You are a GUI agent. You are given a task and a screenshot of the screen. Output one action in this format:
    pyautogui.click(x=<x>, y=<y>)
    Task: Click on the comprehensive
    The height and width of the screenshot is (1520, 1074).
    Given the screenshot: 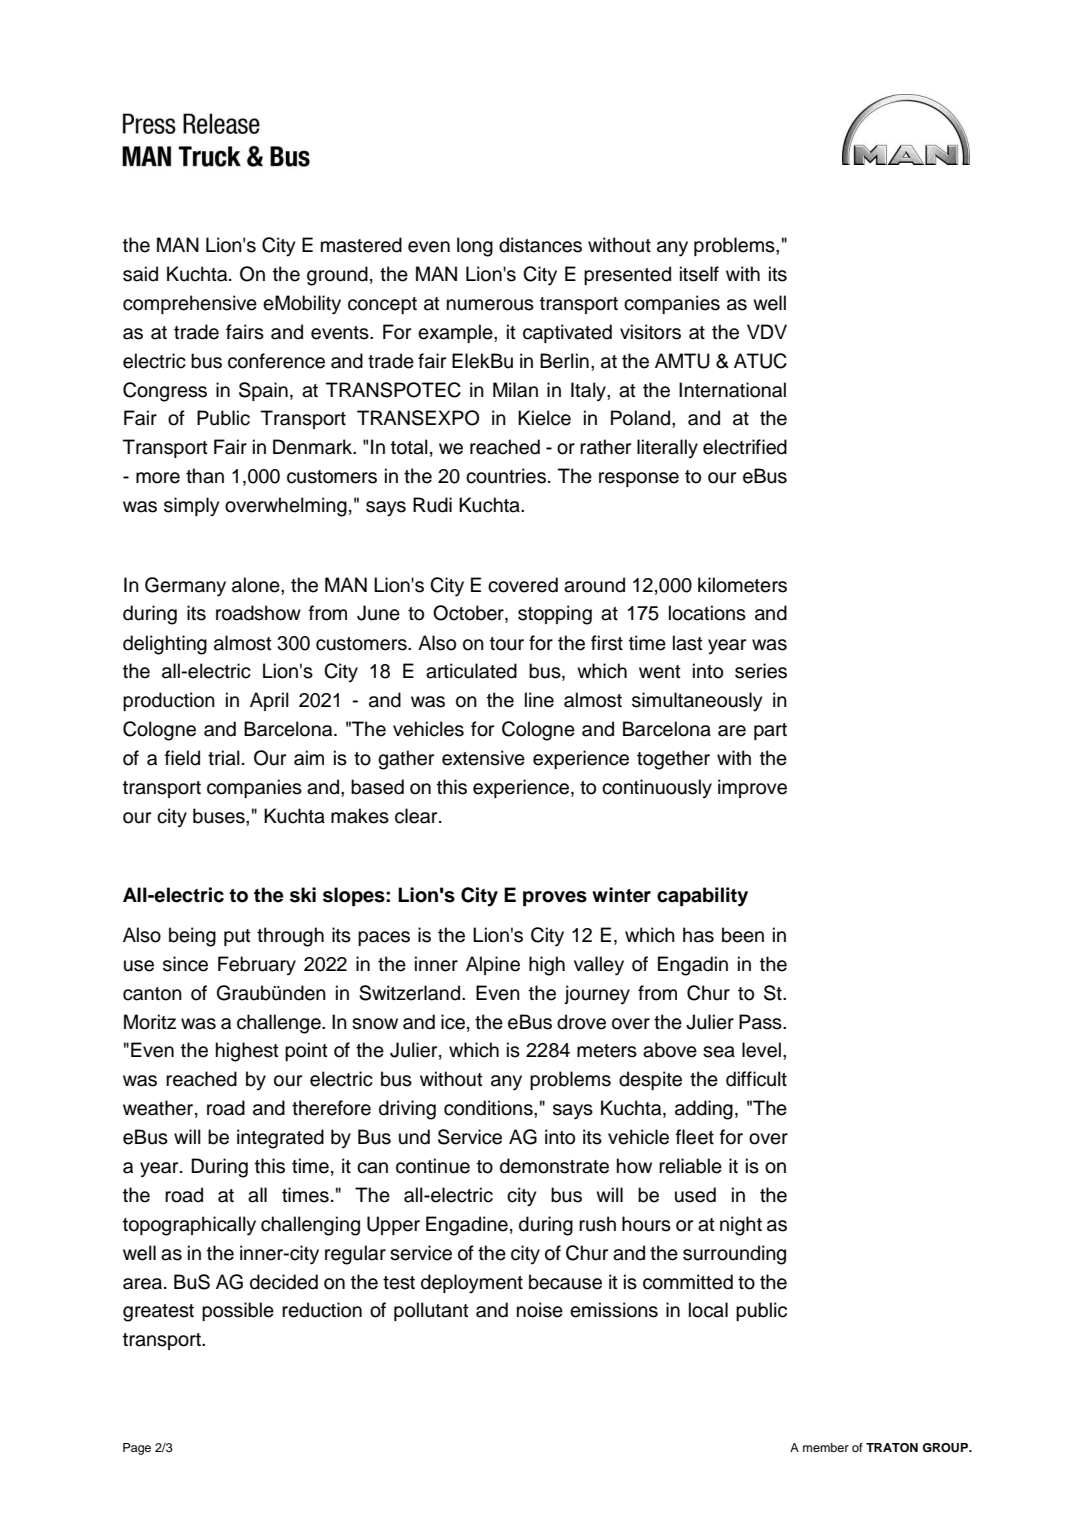 What is the action you would take?
    pyautogui.click(x=190, y=304)
